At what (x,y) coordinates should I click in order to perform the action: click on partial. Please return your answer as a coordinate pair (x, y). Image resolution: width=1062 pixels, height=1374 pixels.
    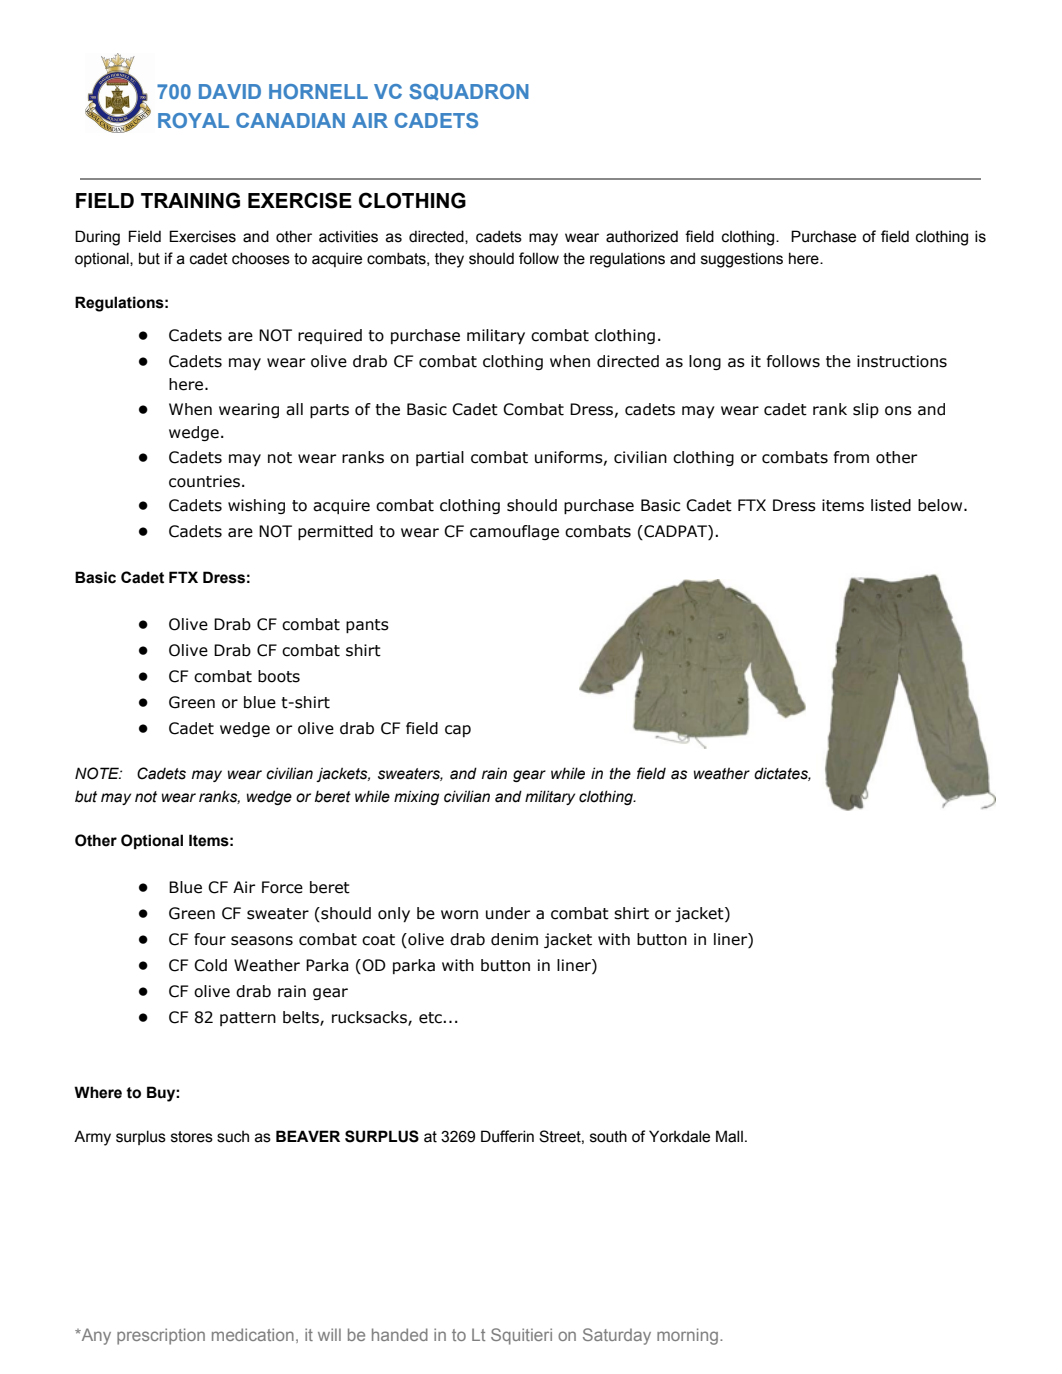
    Looking at the image, I should click on (440, 458).
